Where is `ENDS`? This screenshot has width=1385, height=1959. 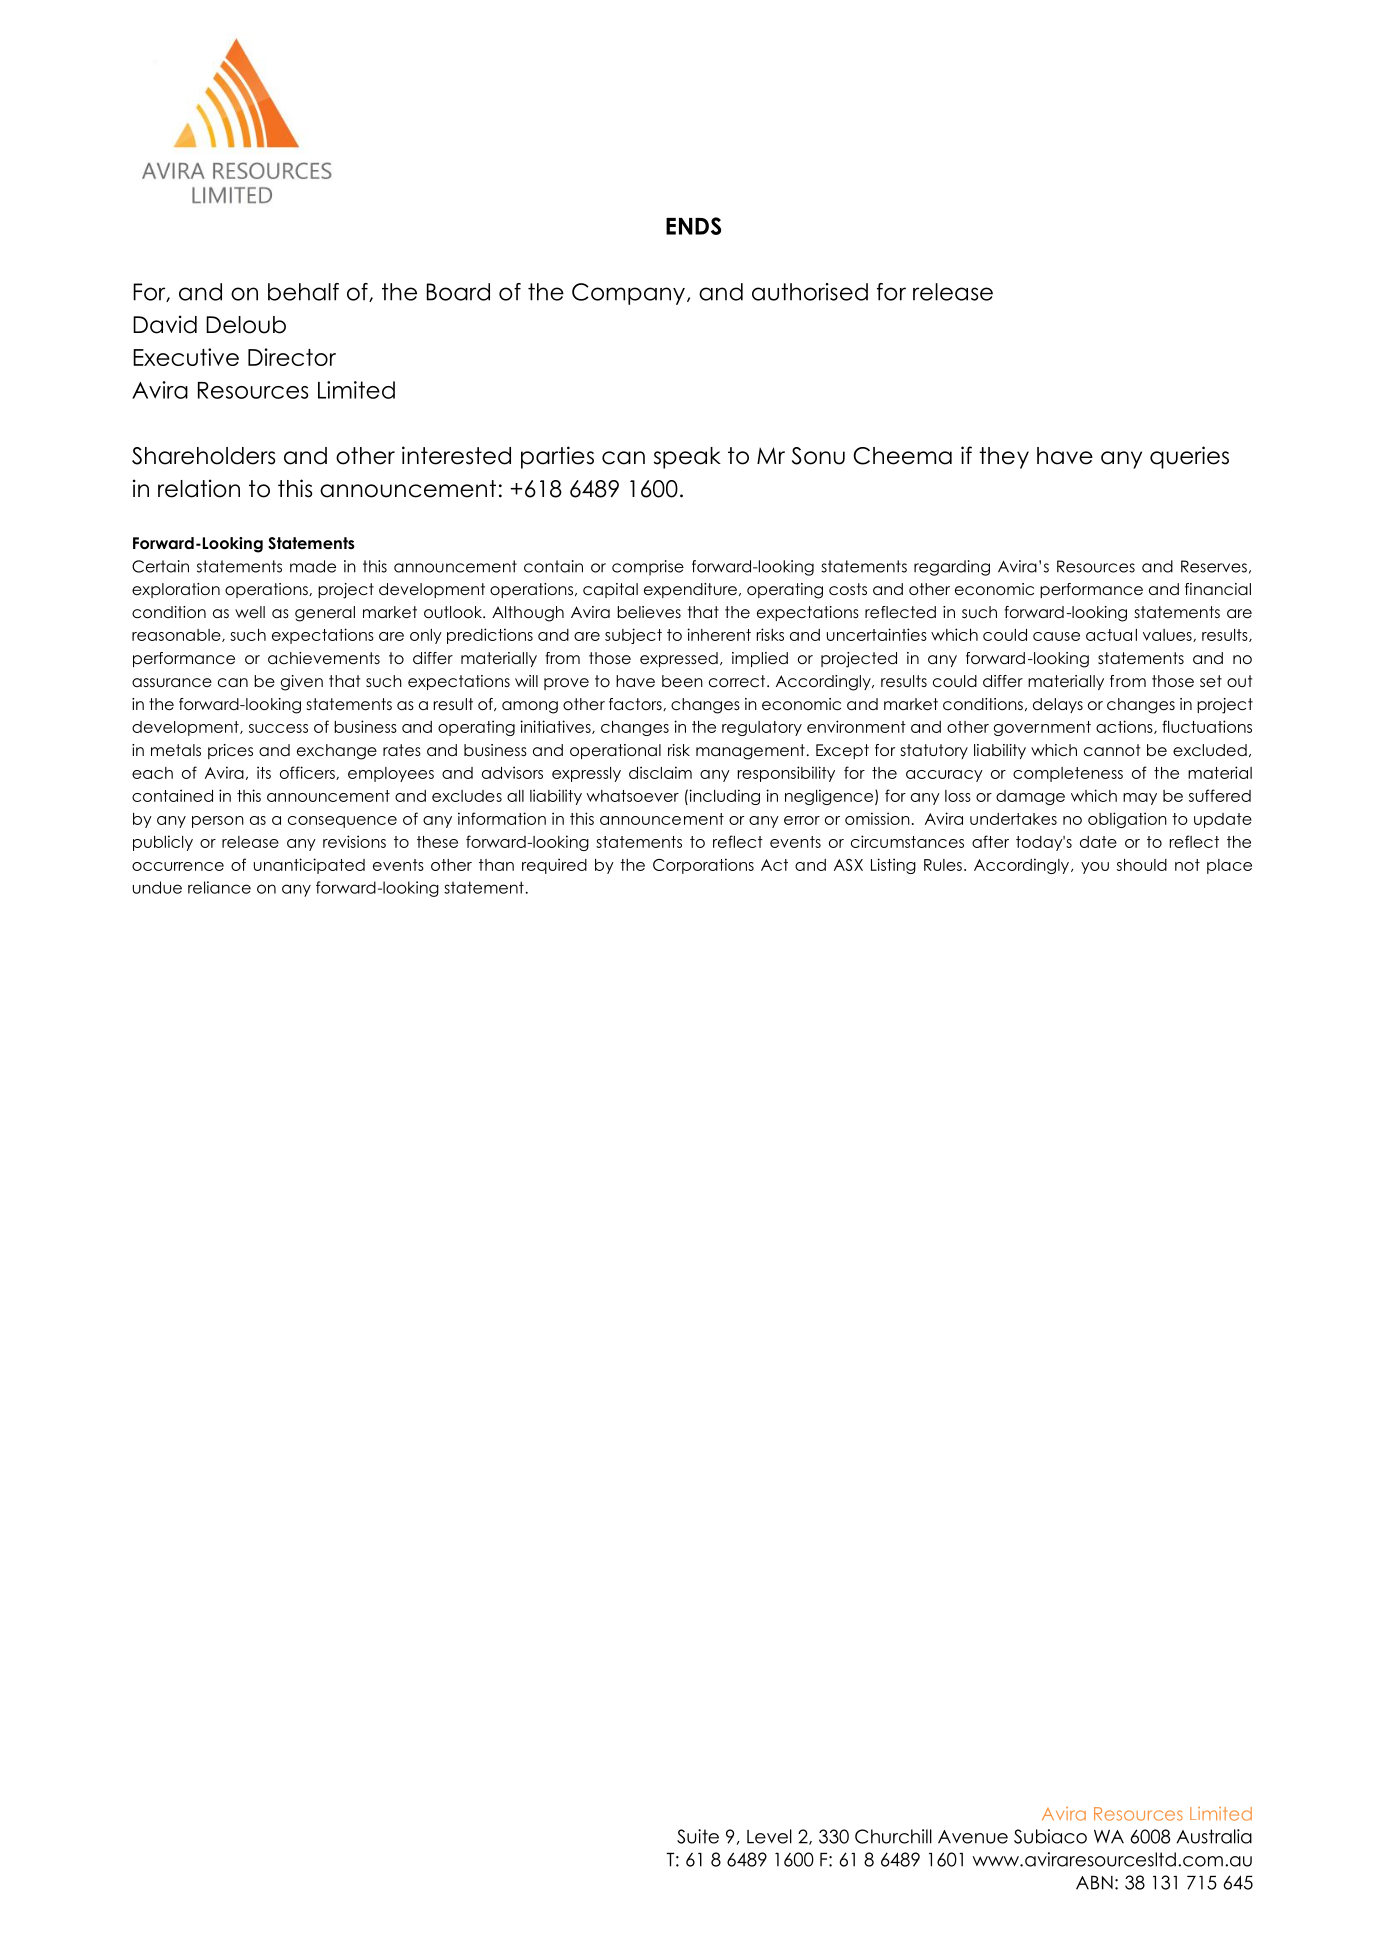 ENDS is located at coordinates (693, 226).
